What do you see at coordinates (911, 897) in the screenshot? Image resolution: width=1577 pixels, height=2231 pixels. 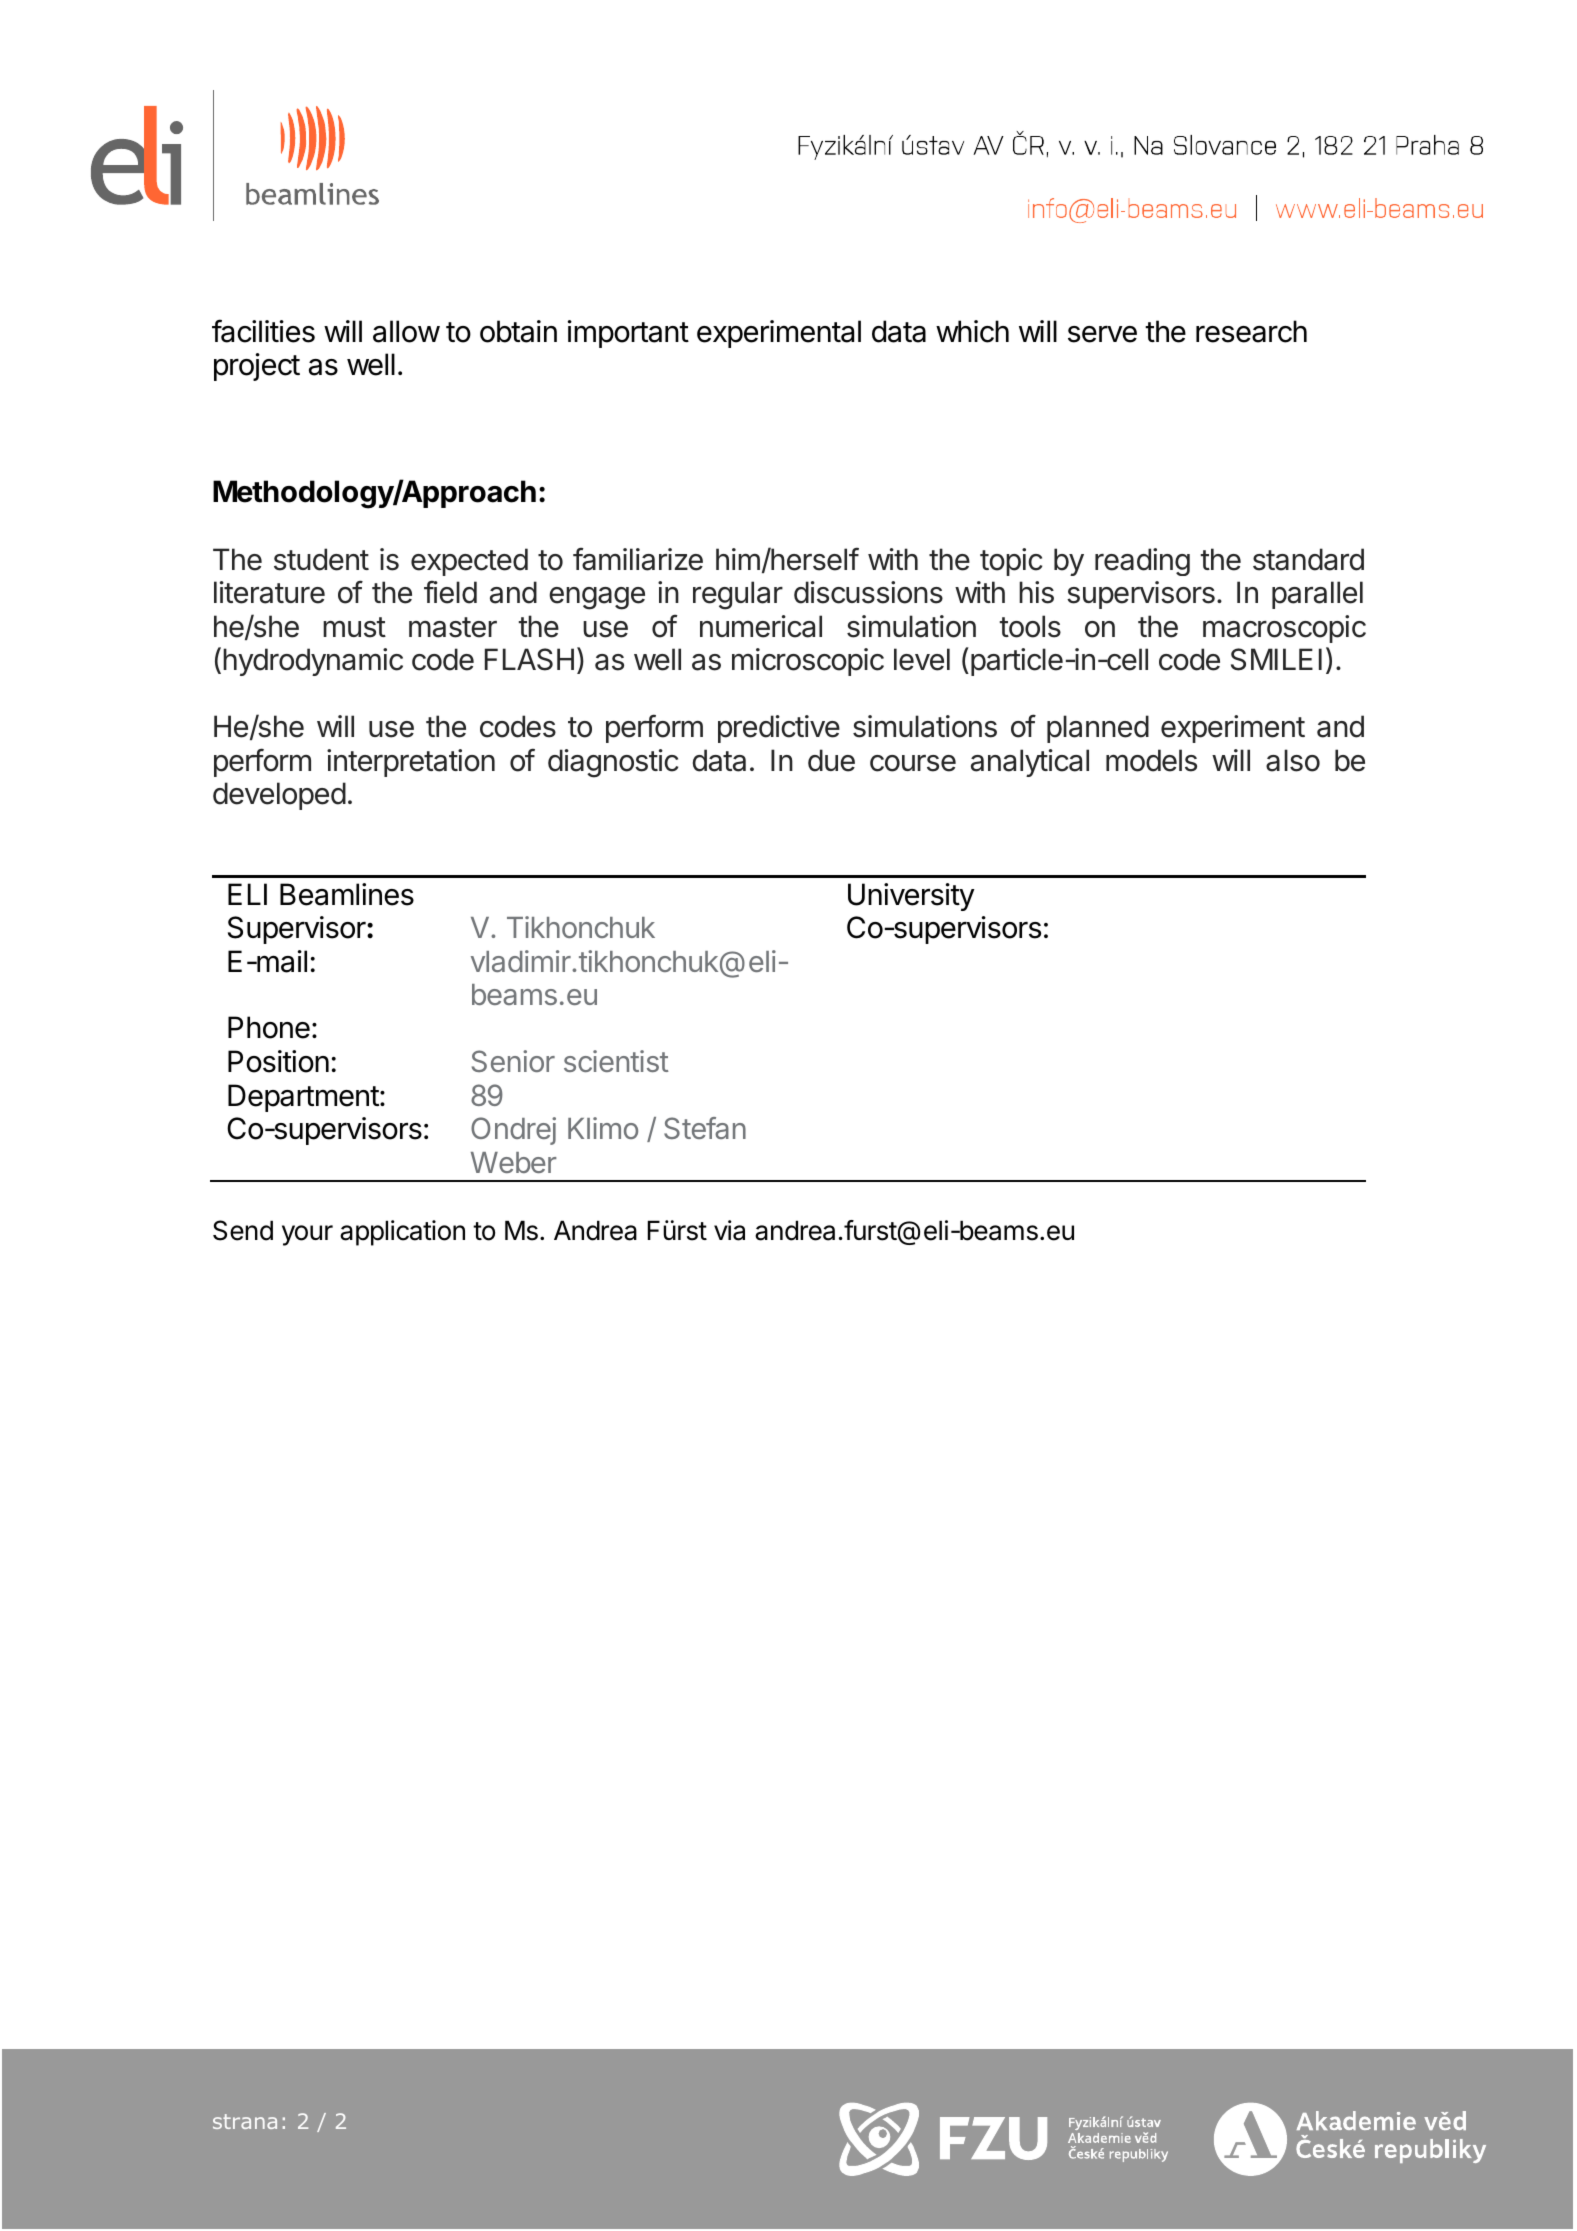 I see `University` at bounding box center [911, 897].
